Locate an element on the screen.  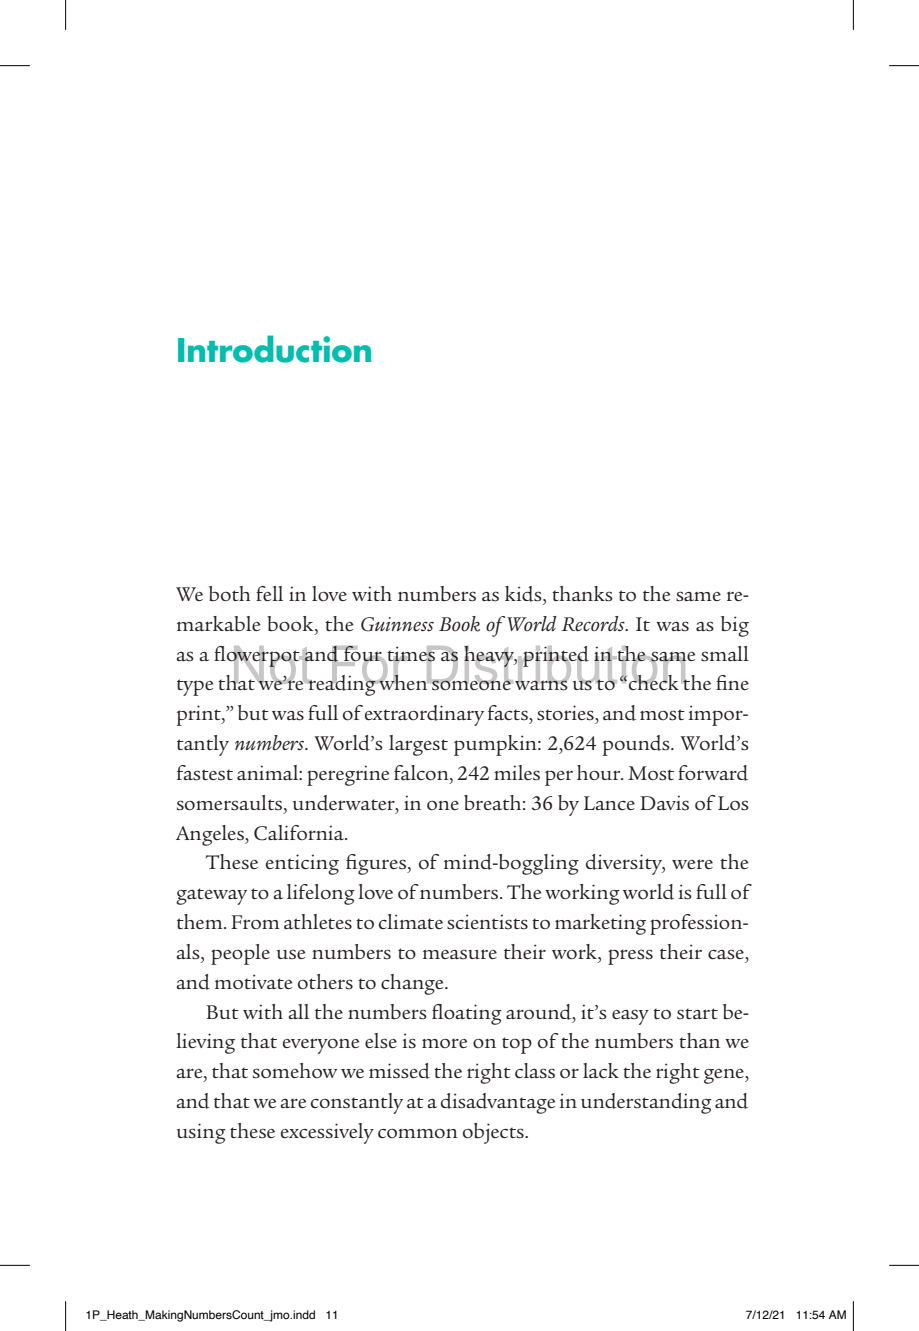
press is located at coordinates (630, 957).
